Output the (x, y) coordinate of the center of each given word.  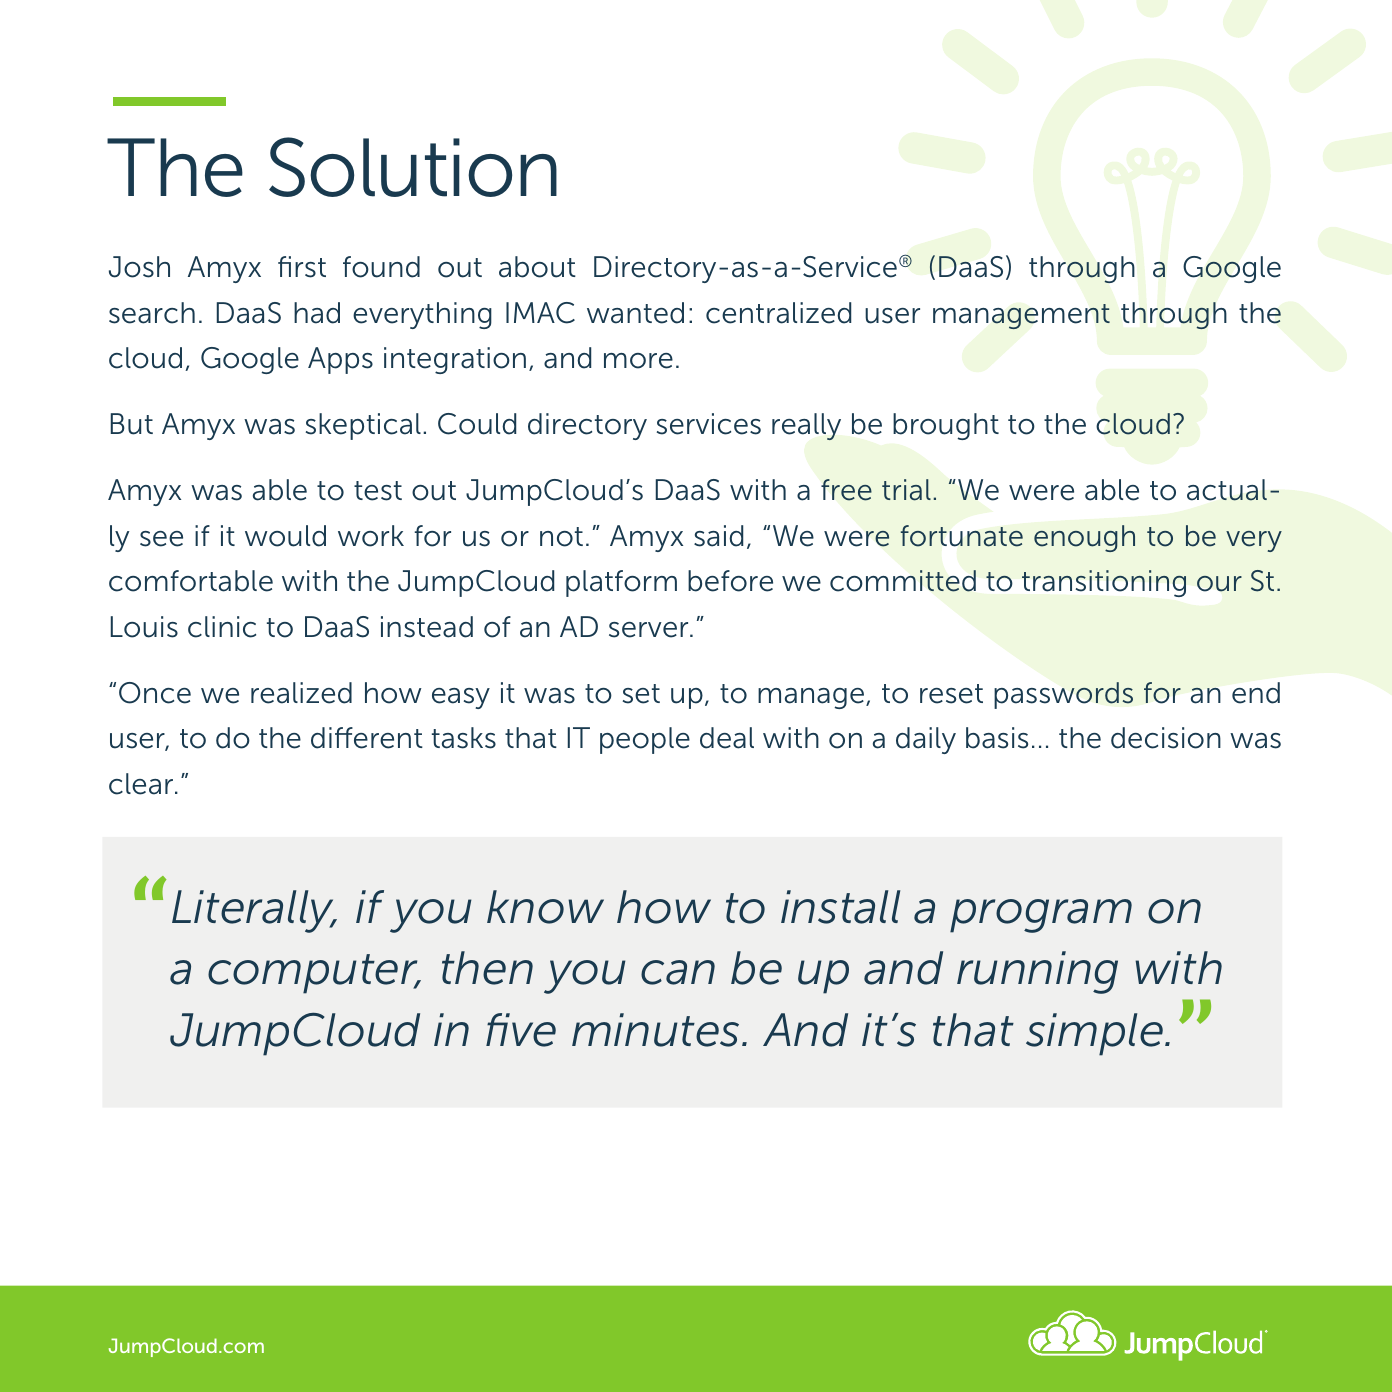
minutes (655, 1030)
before (730, 581)
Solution (413, 167)
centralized (778, 313)
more (638, 361)
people (645, 740)
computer (314, 974)
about (537, 267)
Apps (340, 360)
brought (946, 426)
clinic (222, 627)
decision (1166, 738)
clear (142, 784)
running (1037, 972)
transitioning (1104, 583)
